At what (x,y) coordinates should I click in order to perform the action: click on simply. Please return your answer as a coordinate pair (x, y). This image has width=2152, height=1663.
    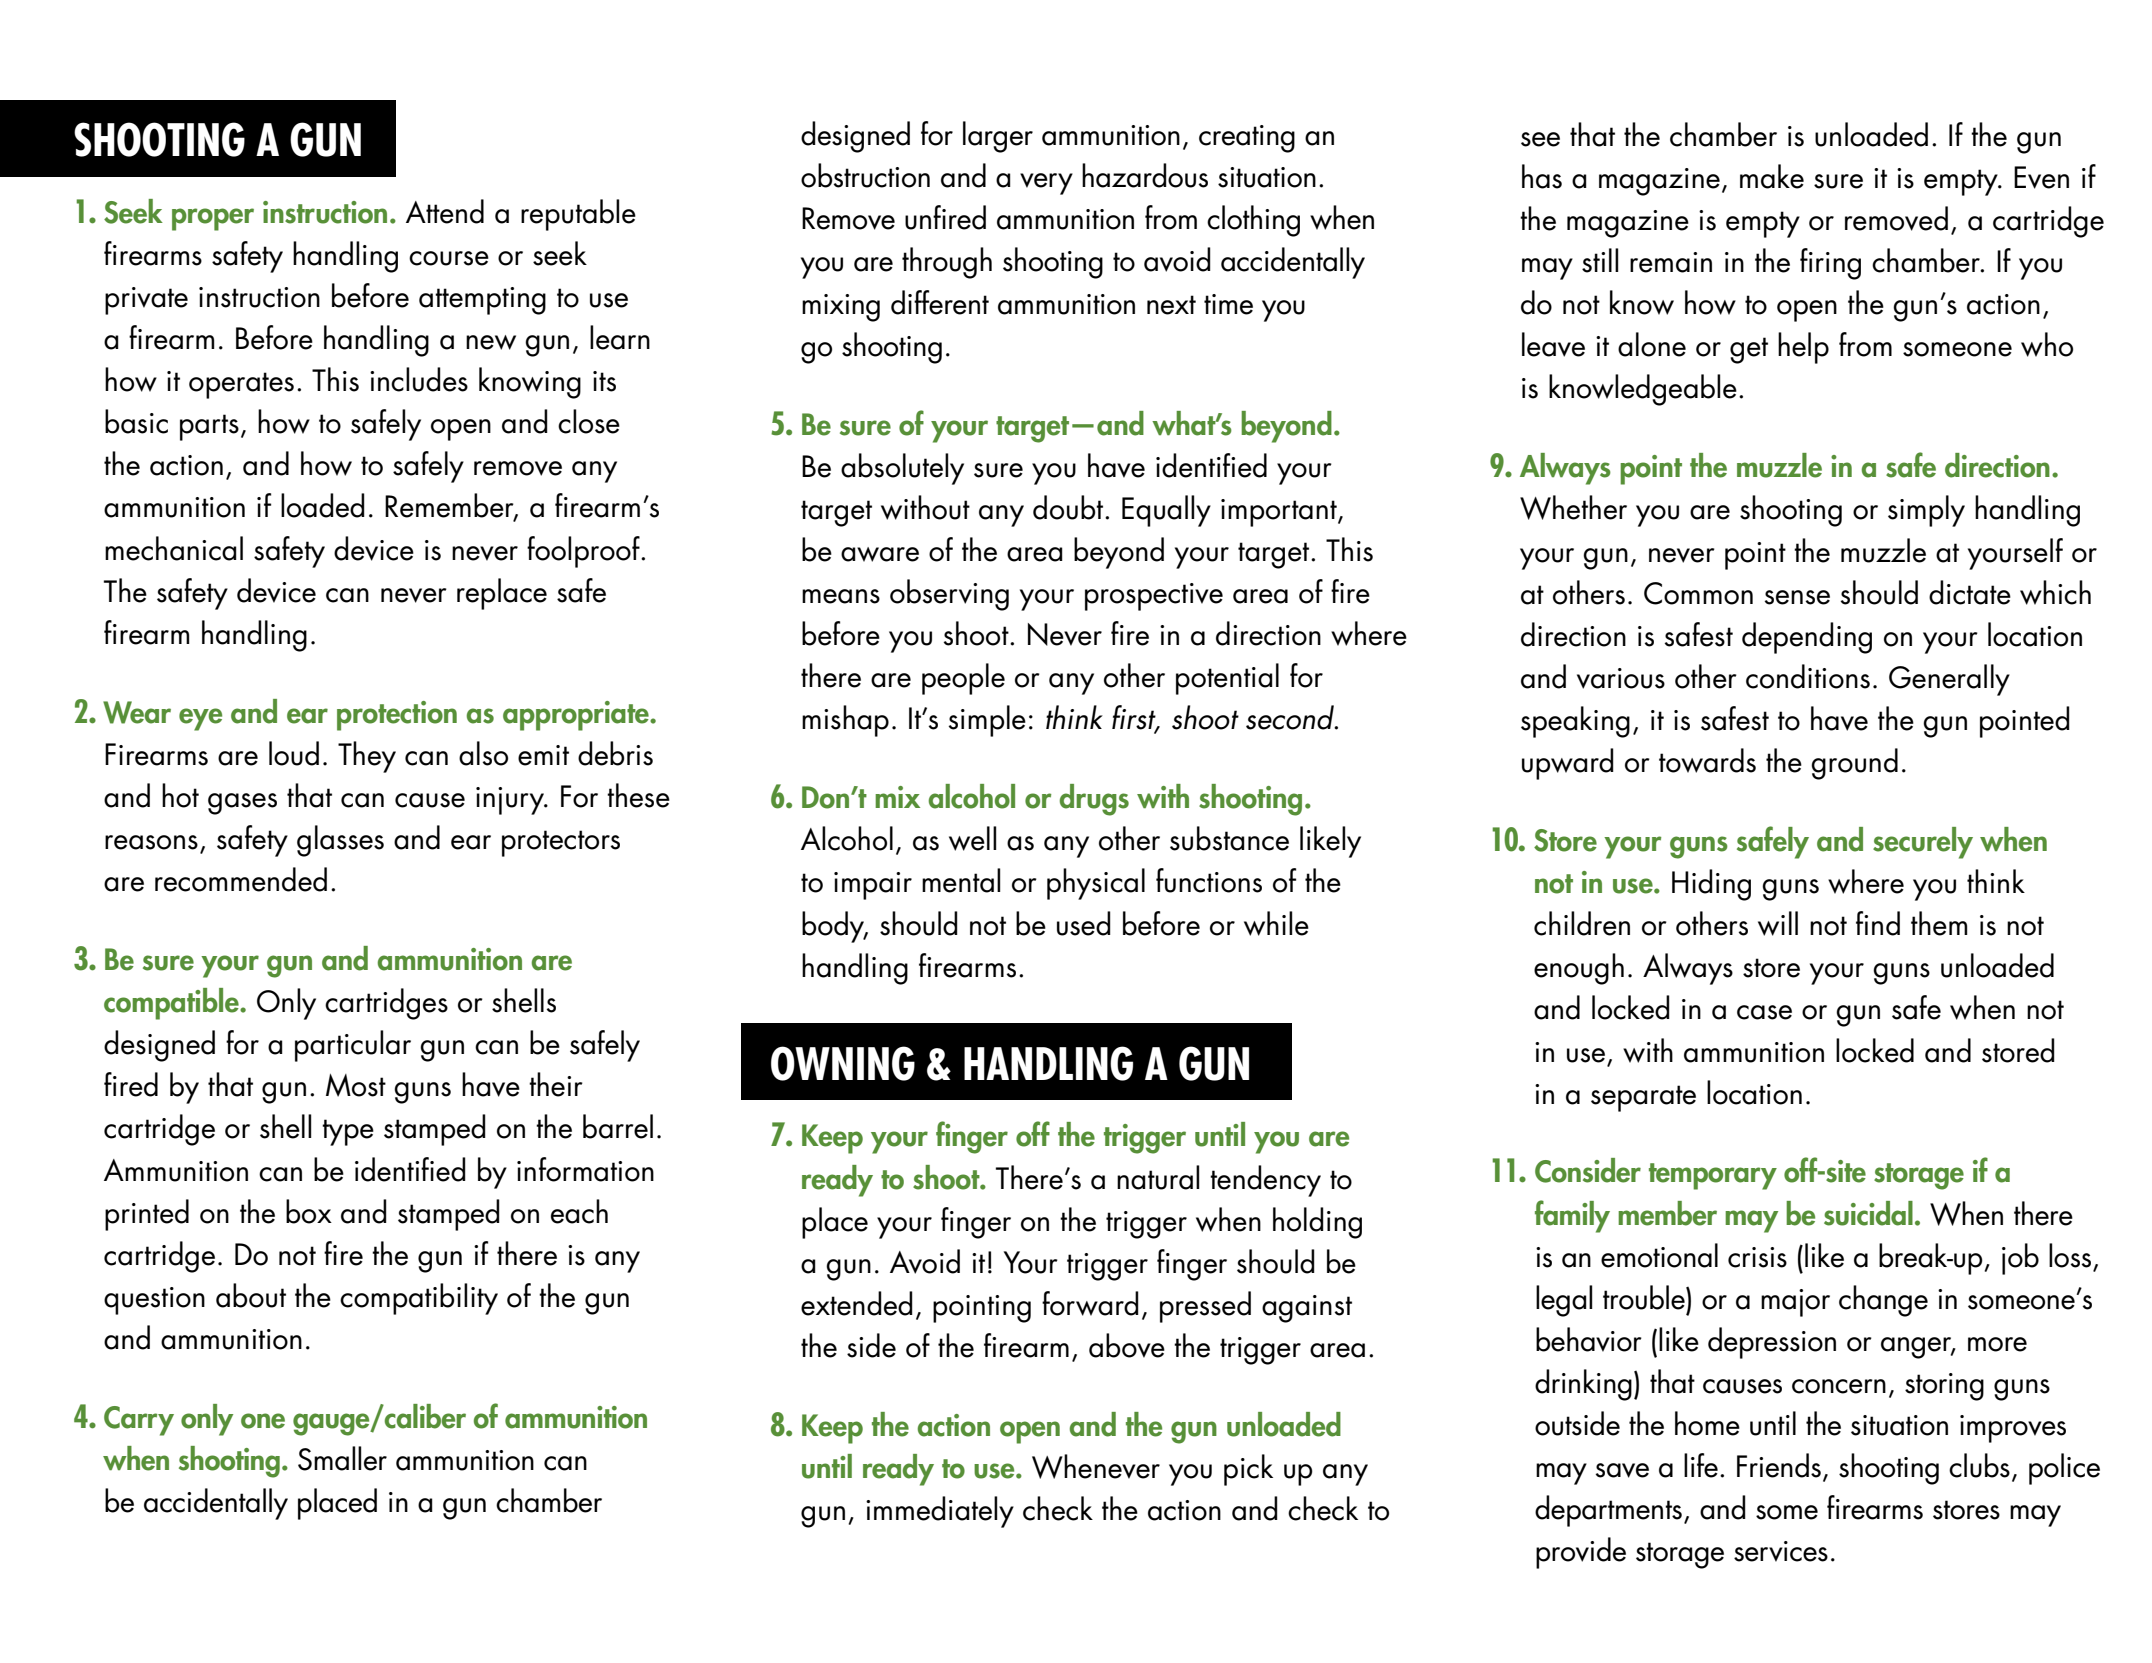
    Looking at the image, I should click on (1926, 511).
